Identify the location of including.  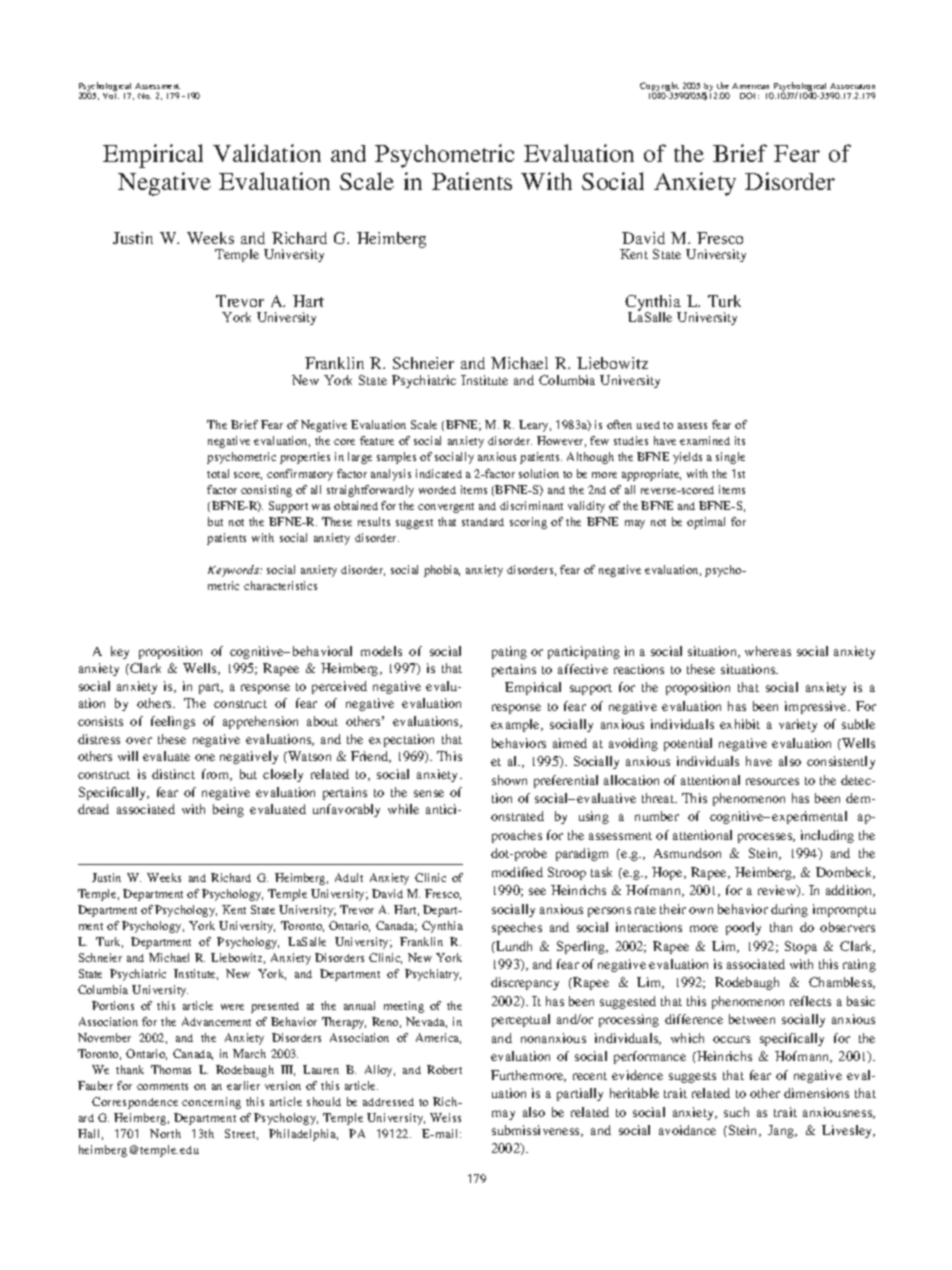
(827, 836).
